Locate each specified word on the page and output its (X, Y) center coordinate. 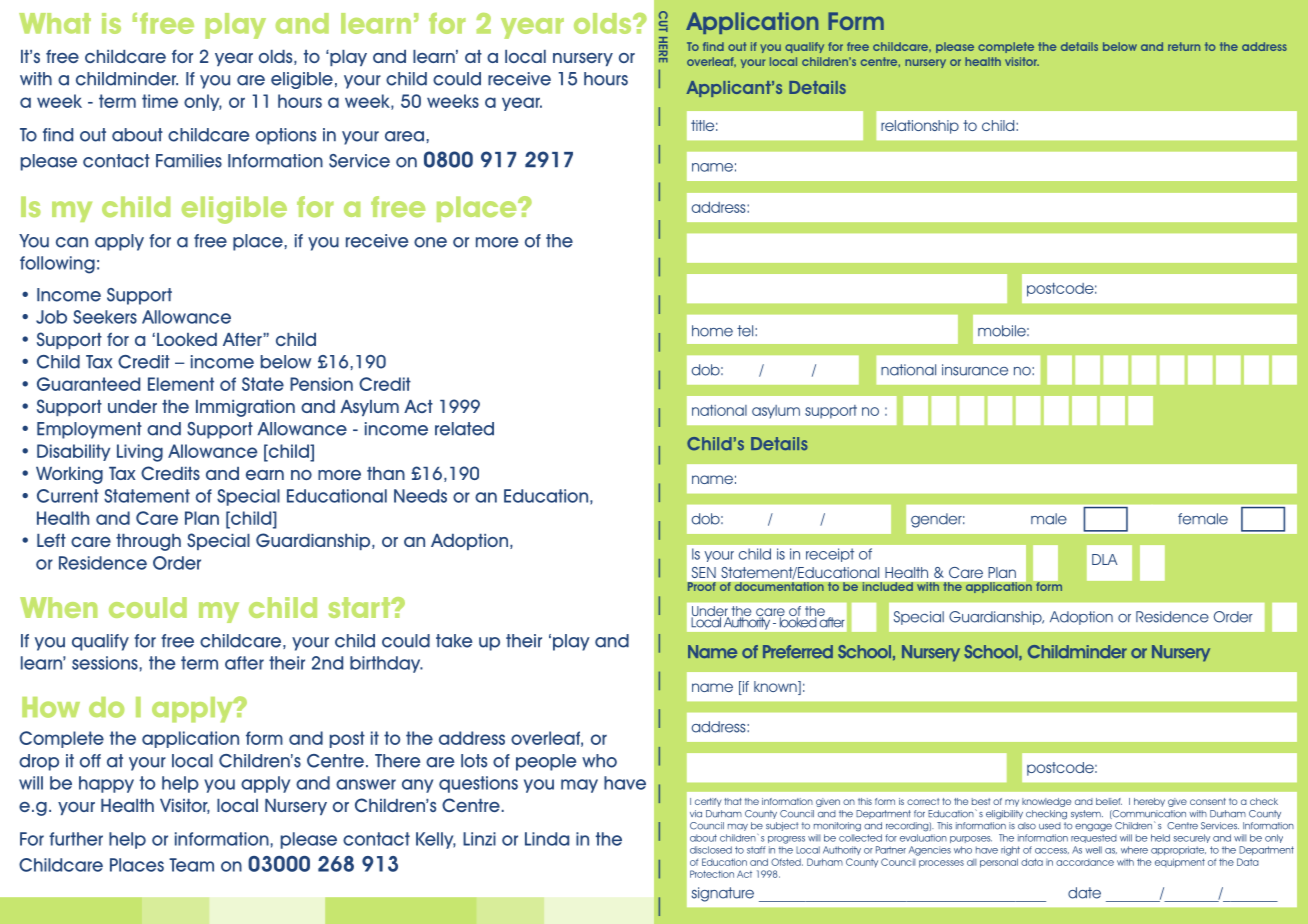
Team (191, 865)
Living (140, 453)
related (464, 429)
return (1184, 46)
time (160, 101)
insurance (975, 370)
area (404, 136)
